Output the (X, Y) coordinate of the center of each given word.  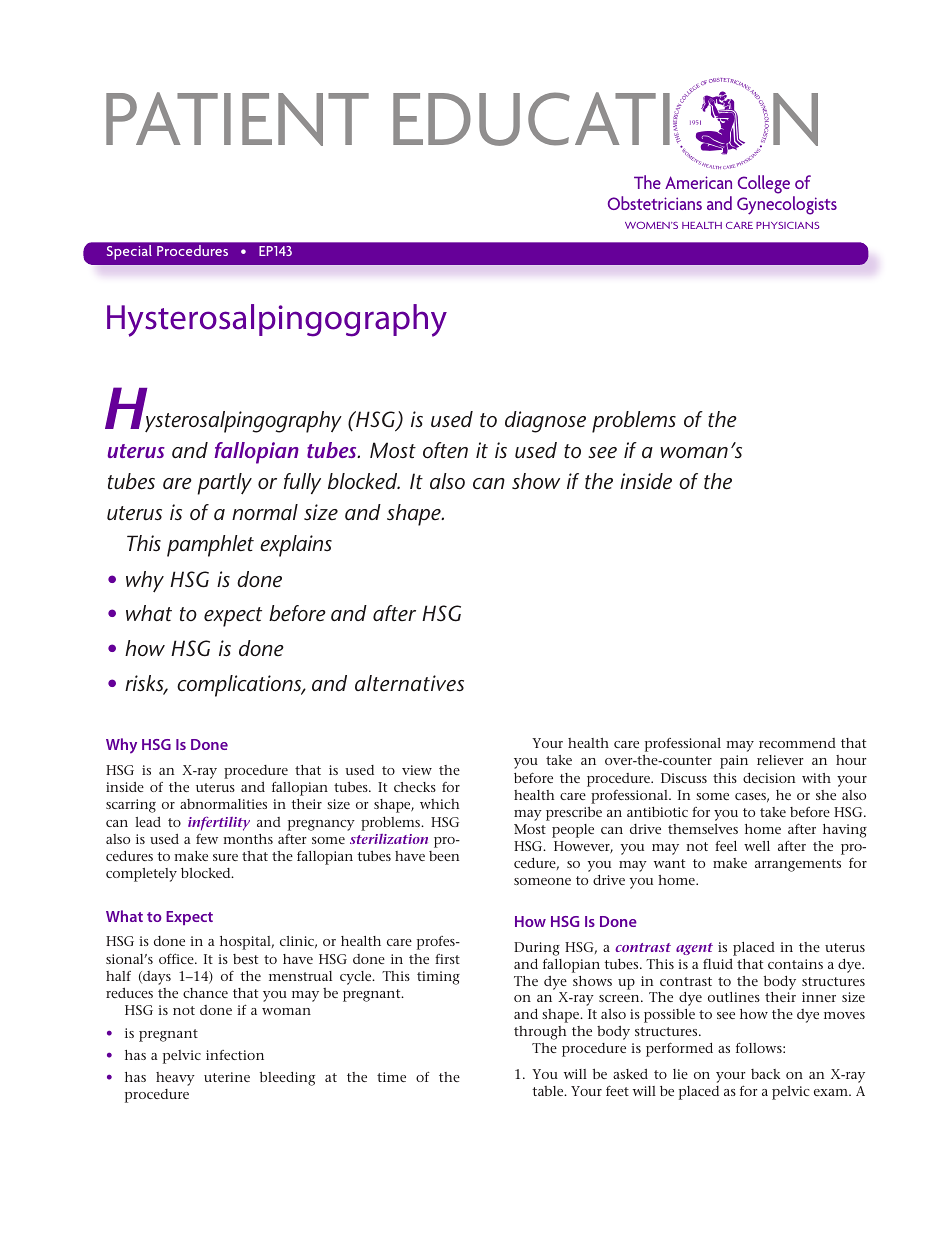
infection (235, 1055)
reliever (780, 760)
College (764, 184)
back (765, 1074)
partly (225, 484)
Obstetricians (655, 203)
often (445, 450)
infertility (219, 824)
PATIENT (237, 119)
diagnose (545, 422)
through (540, 1033)
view (417, 770)
